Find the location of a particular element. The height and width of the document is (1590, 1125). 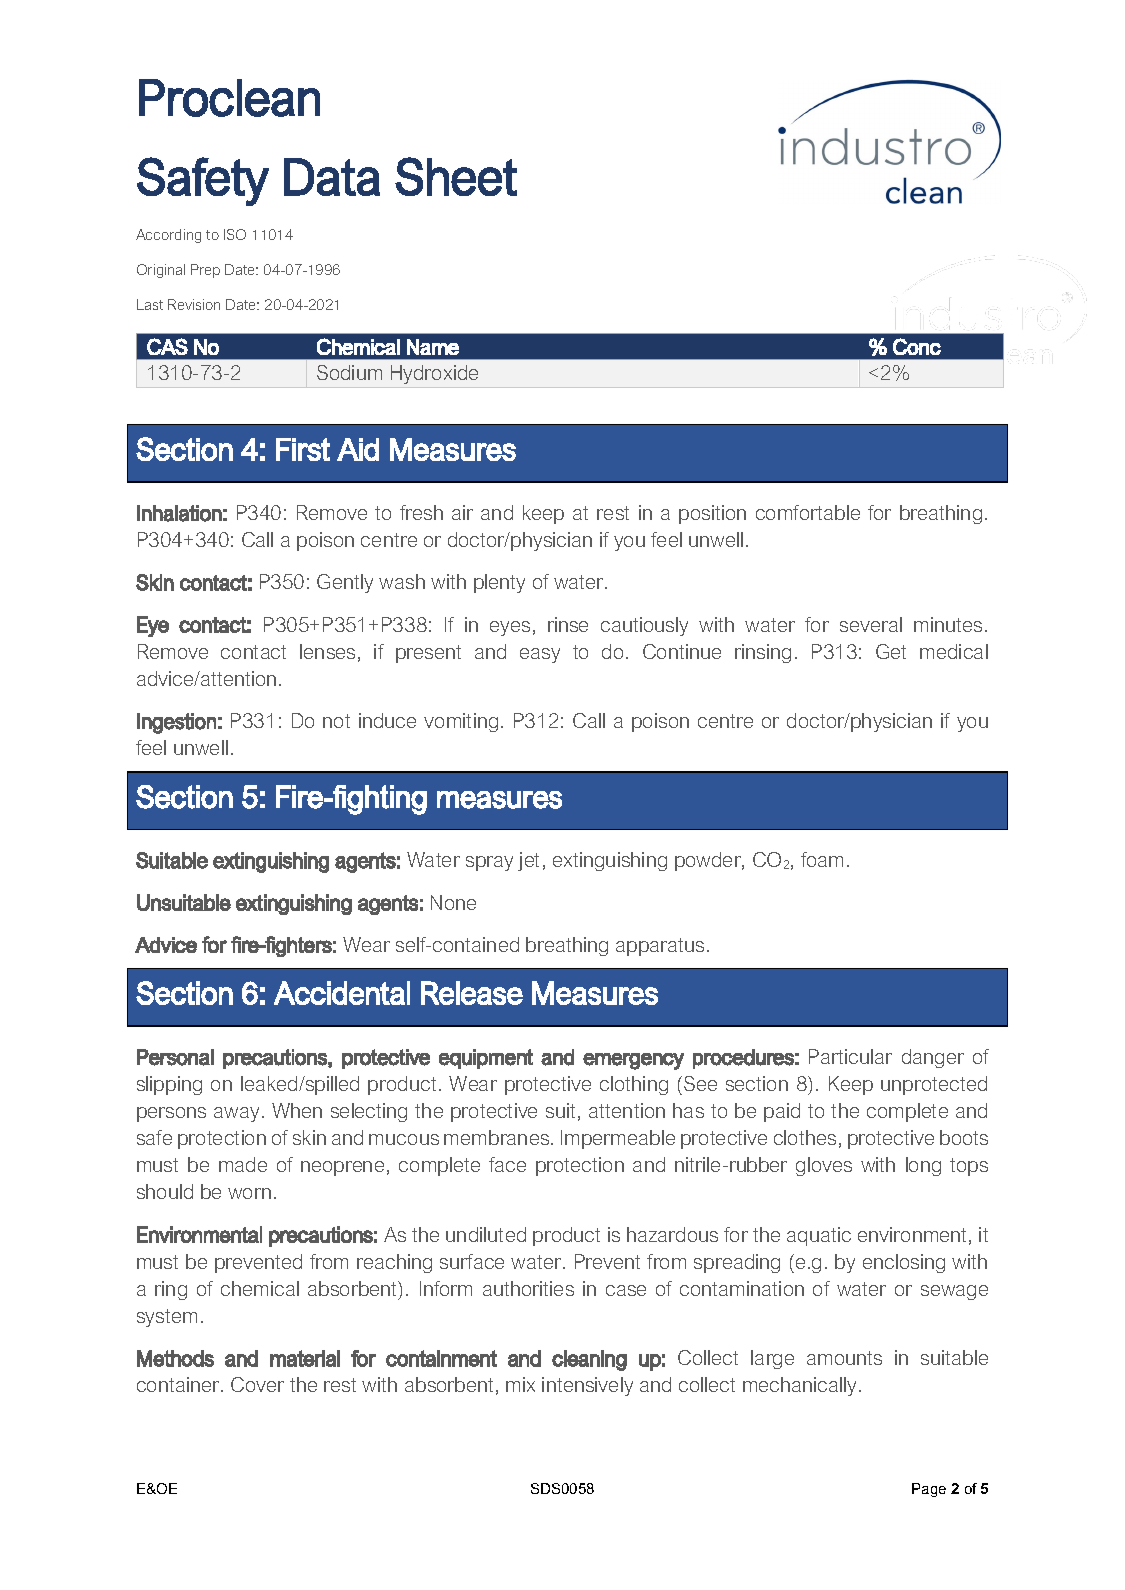

jet is located at coordinates (528, 861).
